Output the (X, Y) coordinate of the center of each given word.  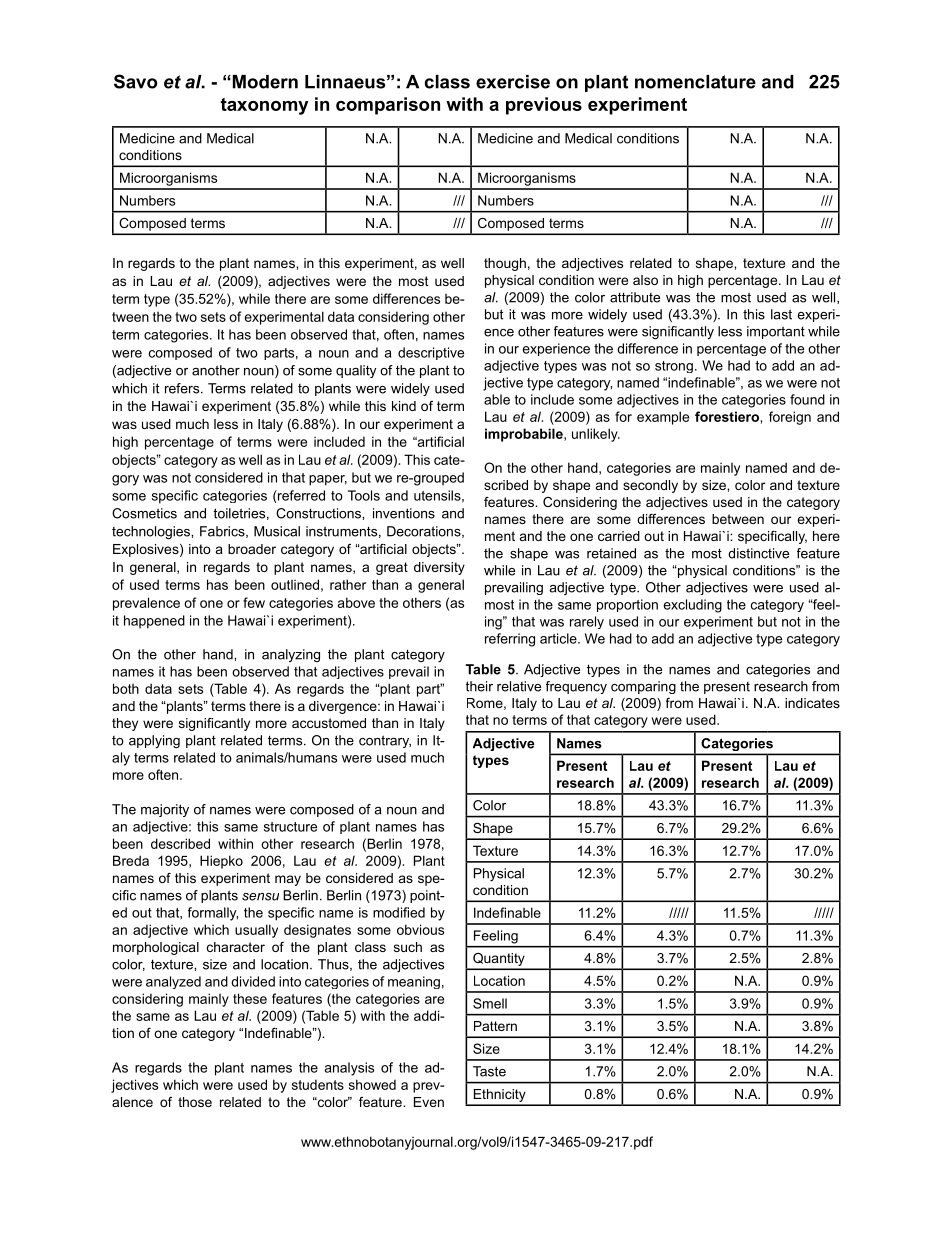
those (195, 1102)
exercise (513, 82)
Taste (489, 1071)
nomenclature (695, 82)
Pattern (495, 1026)
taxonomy (264, 106)
